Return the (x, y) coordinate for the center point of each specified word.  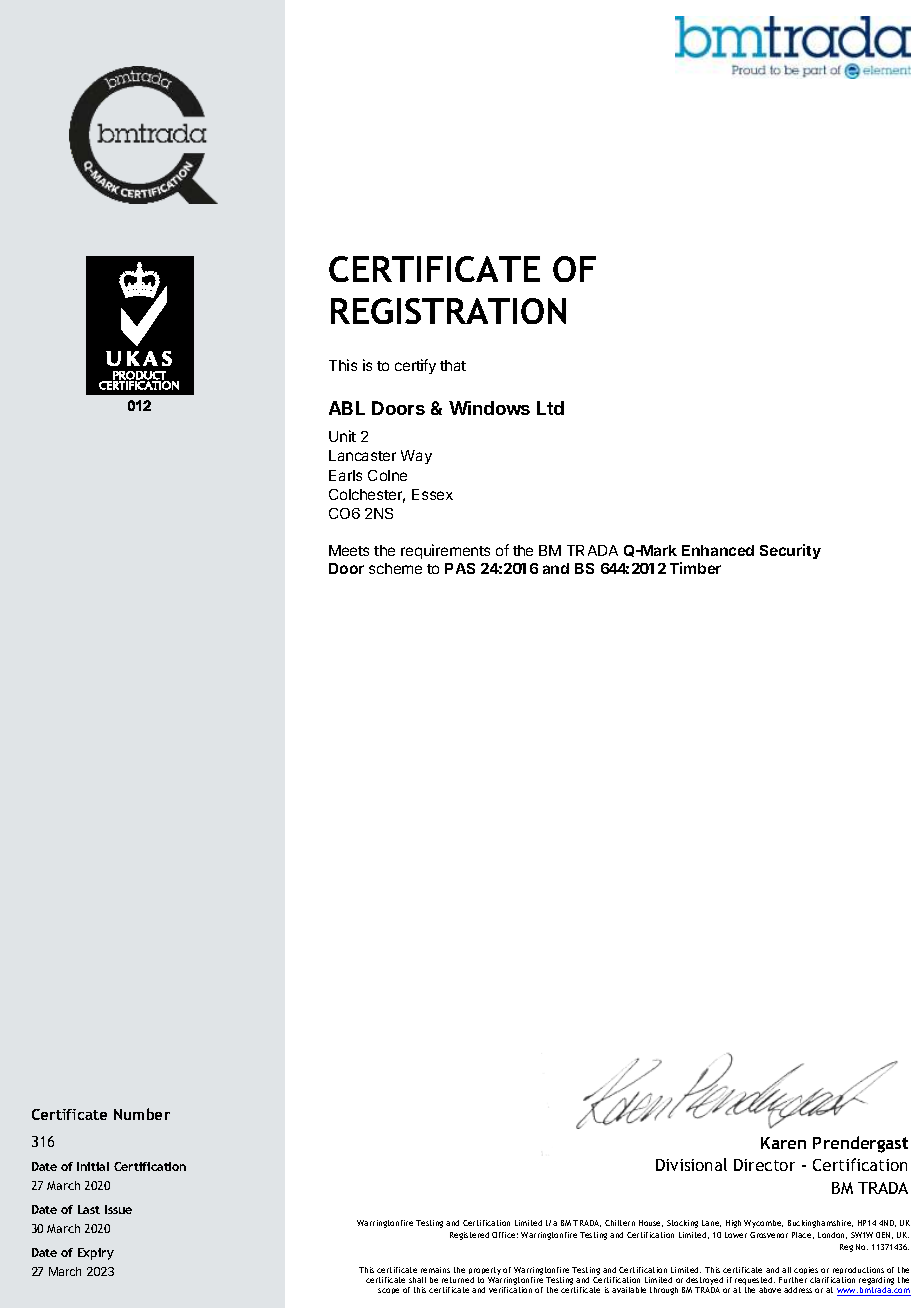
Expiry (96, 1254)
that (453, 365)
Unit (342, 436)
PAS (460, 568)
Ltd (550, 408)
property (485, 1272)
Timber (695, 568)
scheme (395, 568)
